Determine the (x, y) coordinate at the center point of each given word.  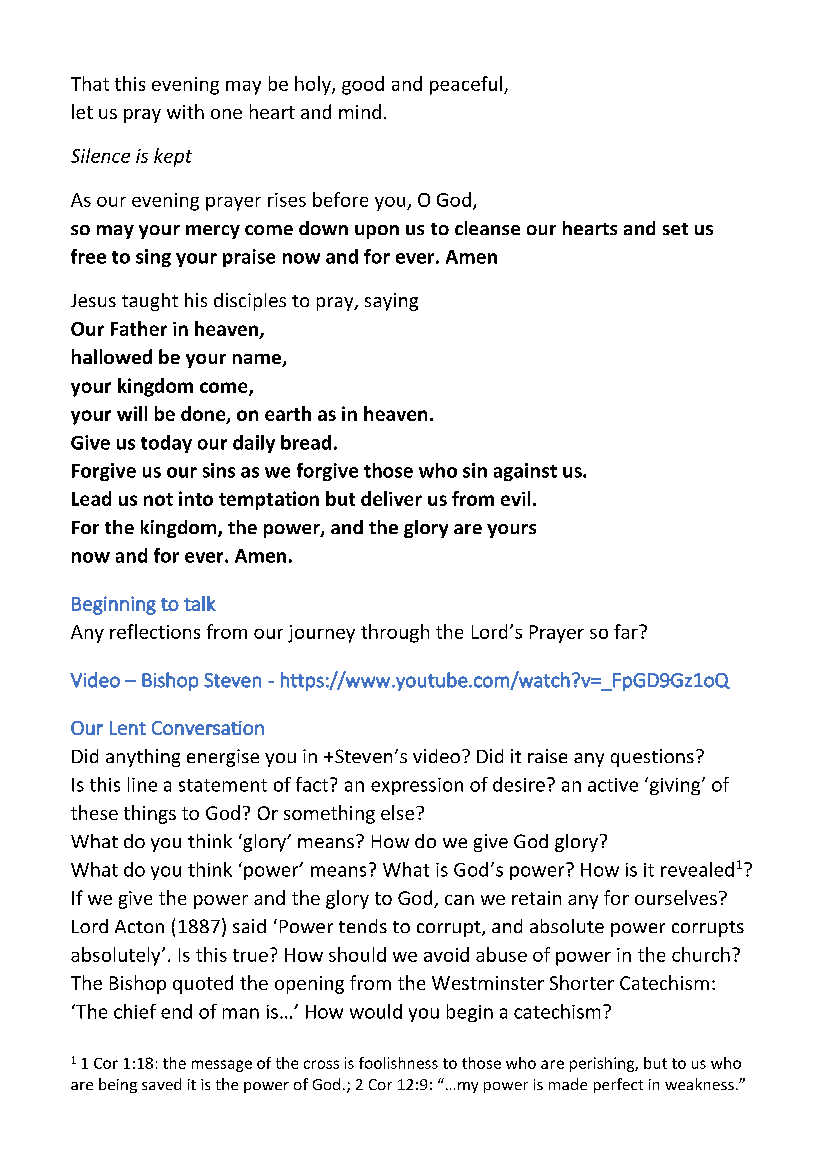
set (675, 229)
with (185, 111)
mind (360, 111)
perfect (618, 1085)
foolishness (398, 1063)
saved (161, 1084)
